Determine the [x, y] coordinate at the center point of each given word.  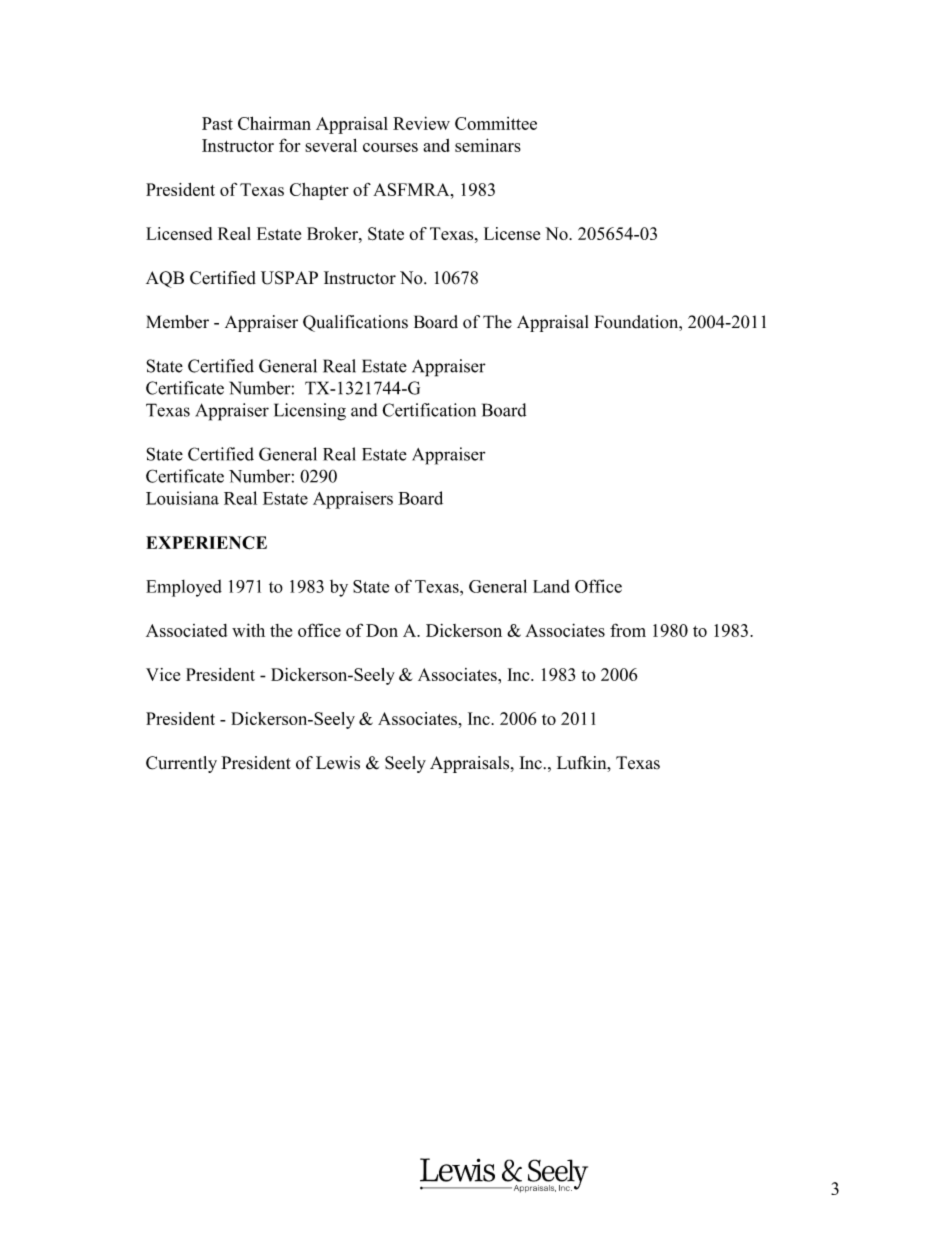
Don [382, 630]
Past [217, 123]
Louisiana [182, 498]
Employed [184, 588]
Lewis [338, 763]
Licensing [310, 412]
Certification [429, 410]
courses [390, 147]
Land [551, 586]
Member [177, 322]
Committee [496, 123]
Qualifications [355, 323]
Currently [181, 764]
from [628, 630]
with [248, 630]
